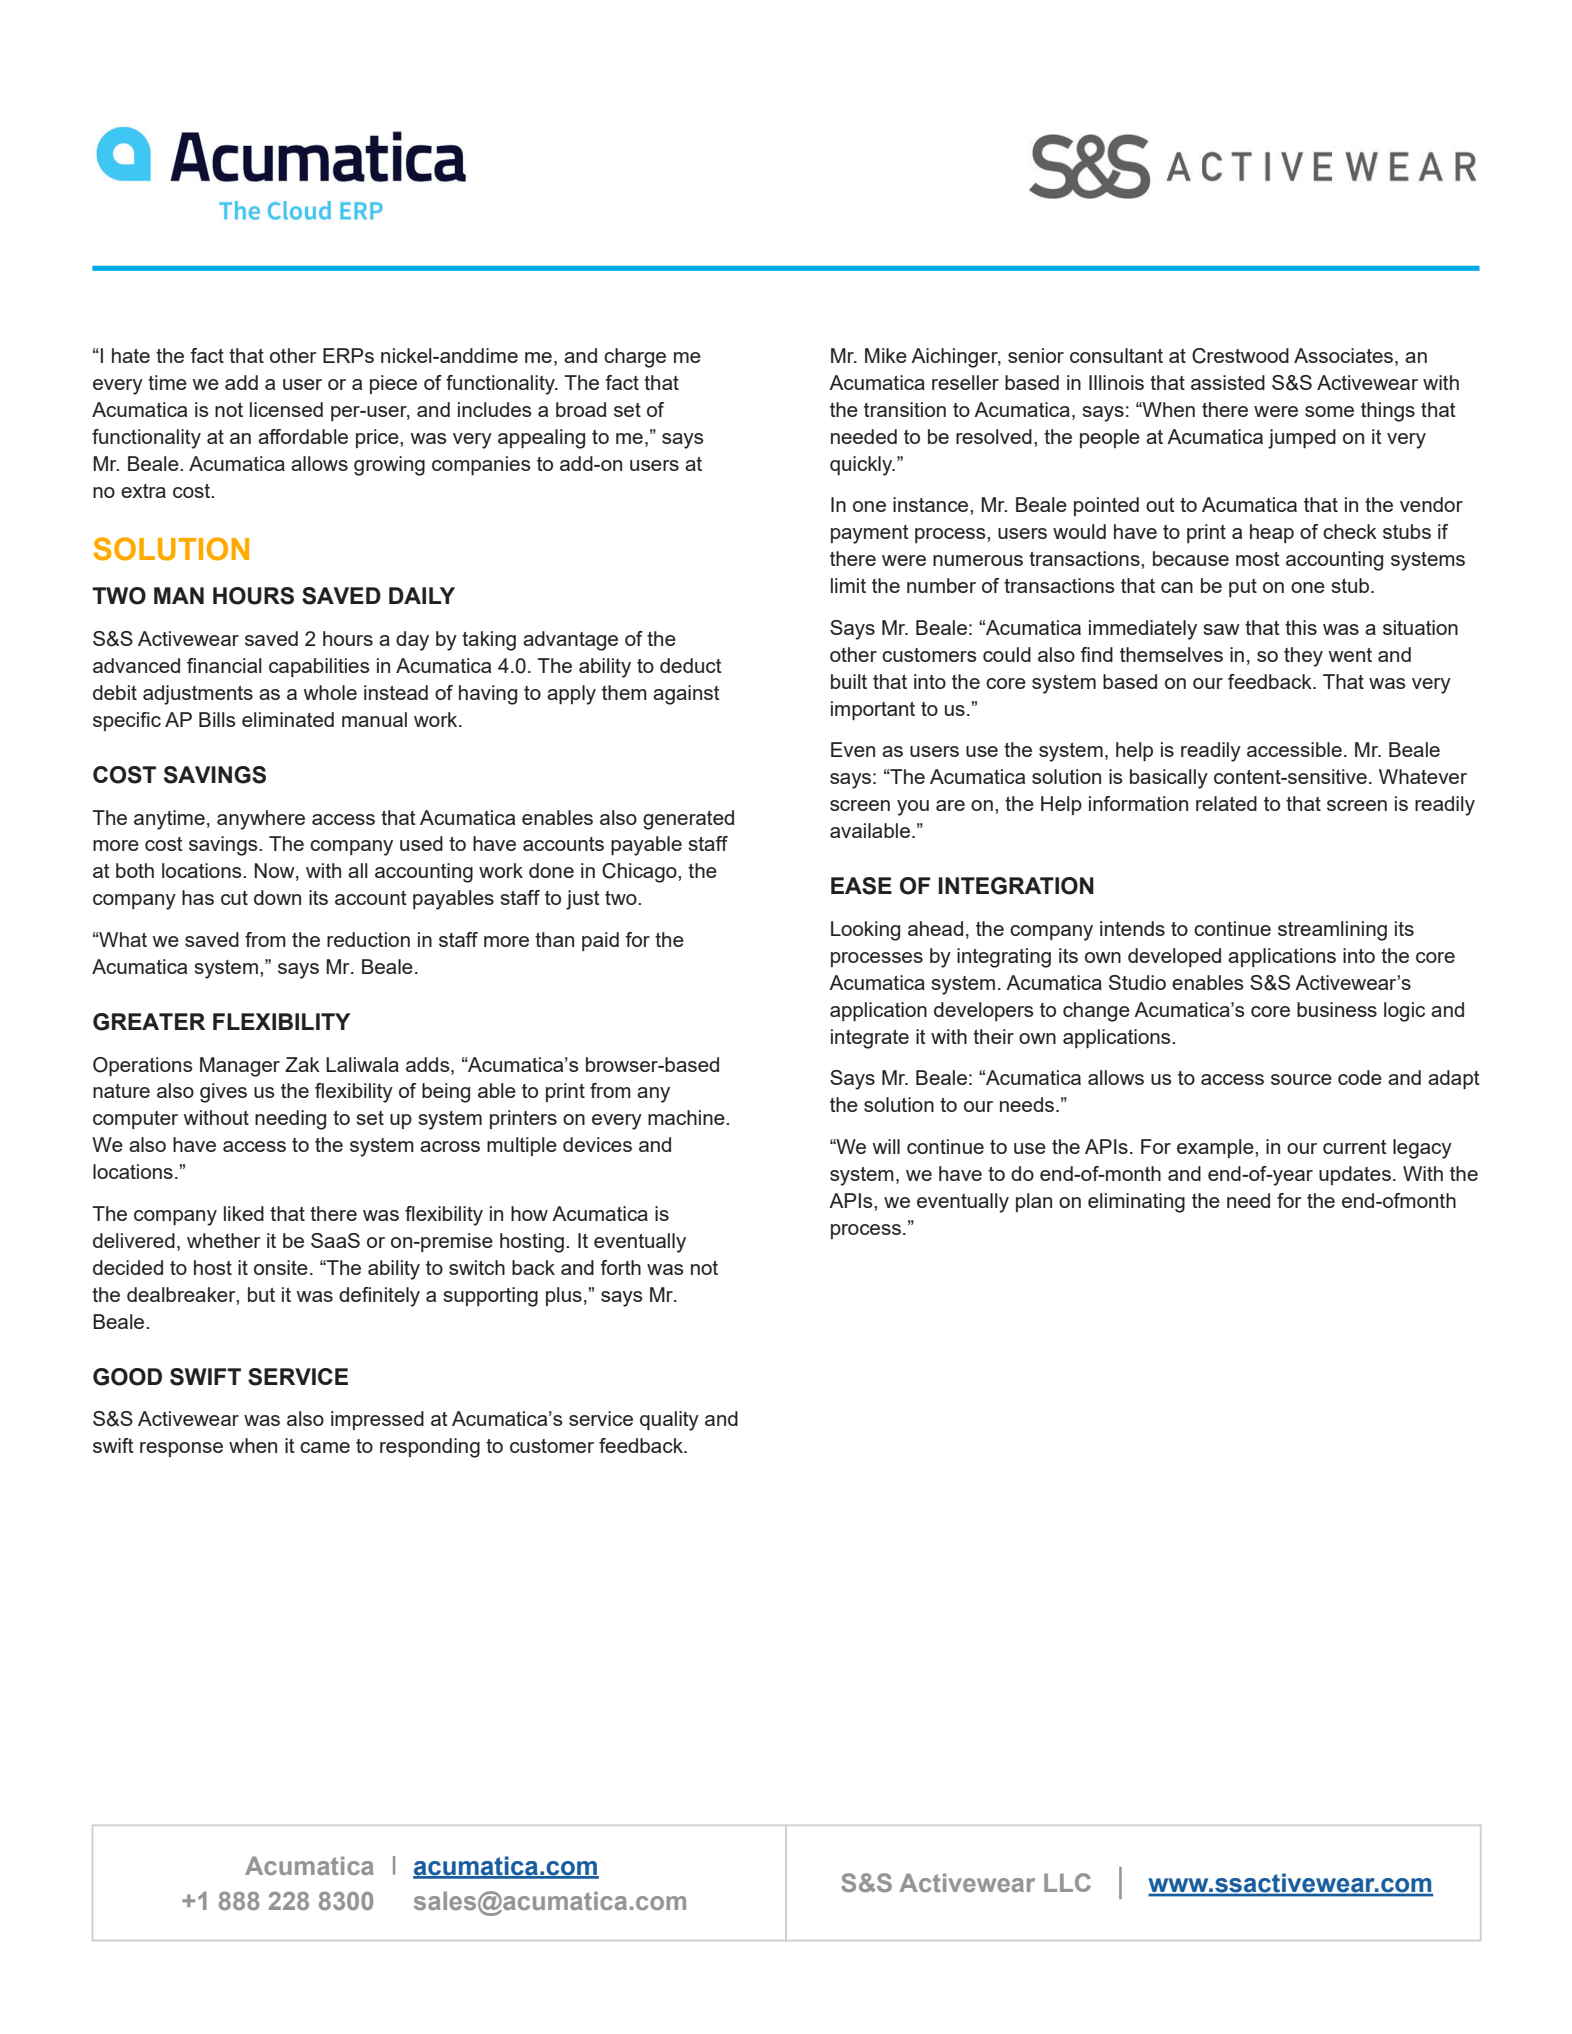  I want to click on eliminating, so click(1136, 1203).
